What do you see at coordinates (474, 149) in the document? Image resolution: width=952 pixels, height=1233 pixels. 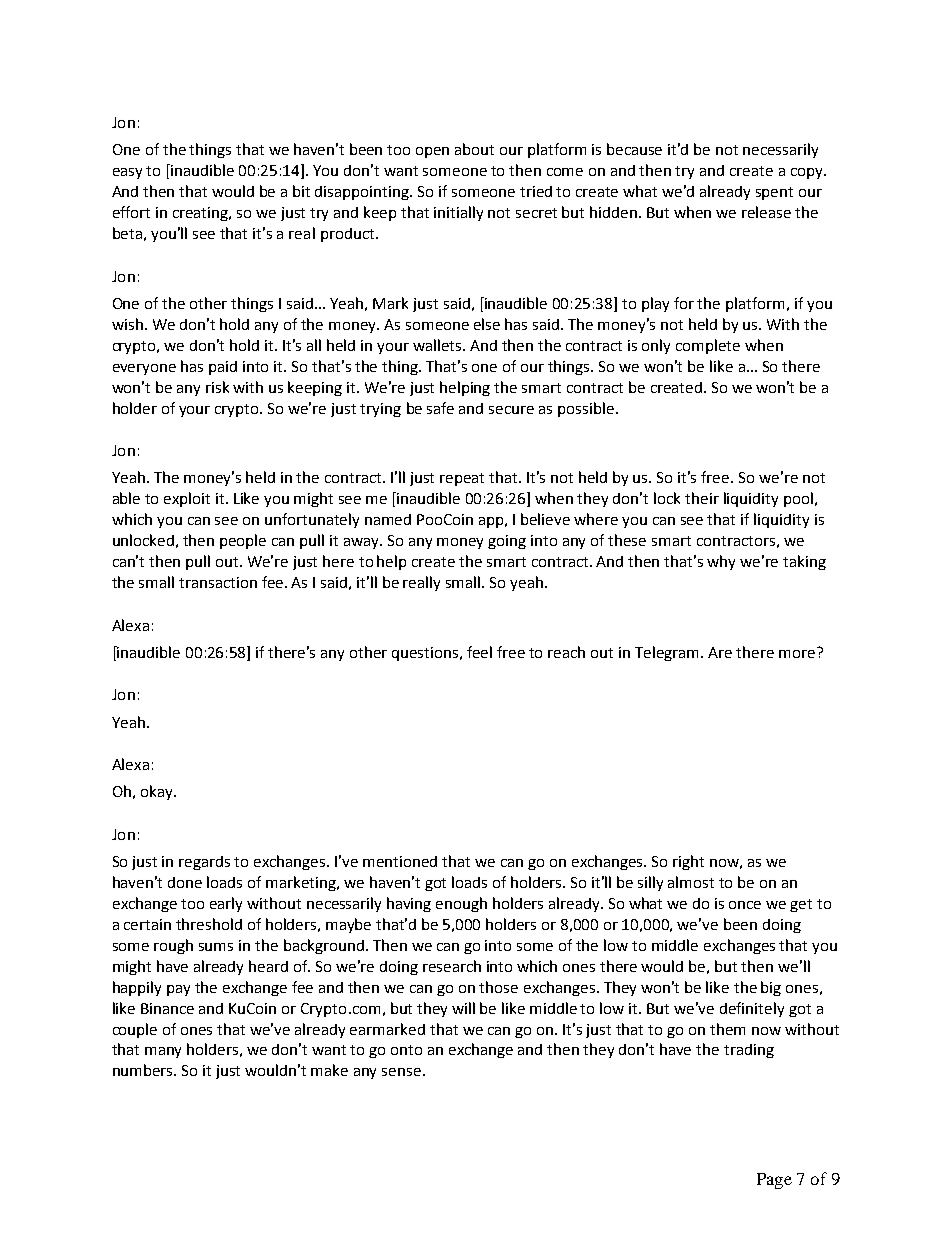 I see `about` at bounding box center [474, 149].
